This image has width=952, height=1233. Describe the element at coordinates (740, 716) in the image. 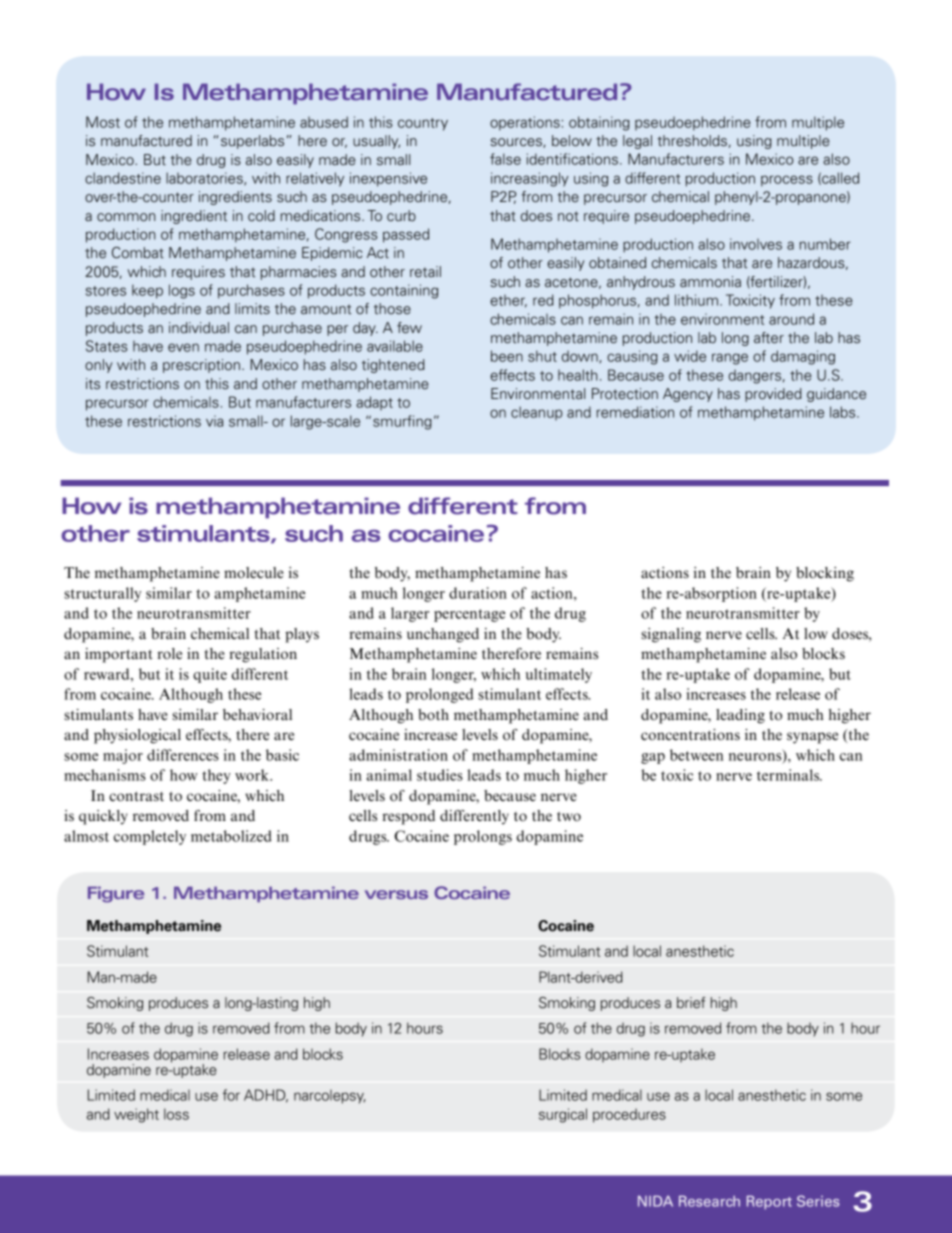

I see `leading` at that location.
